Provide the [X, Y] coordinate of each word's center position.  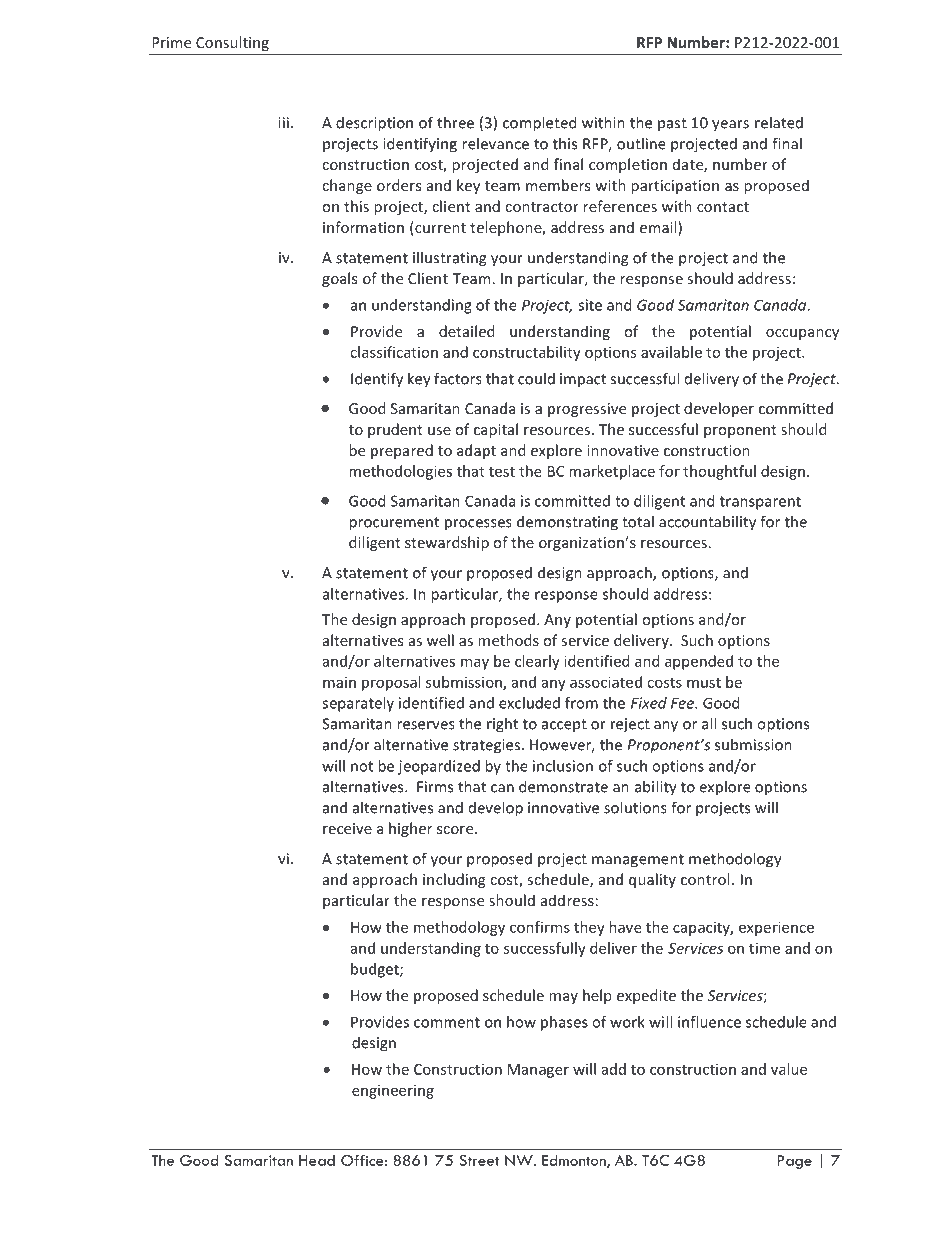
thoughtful [719, 472]
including [454, 880]
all [709, 723]
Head [317, 1160]
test [502, 472]
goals [339, 279]
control [705, 879]
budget [376, 970]
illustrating [449, 259]
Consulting [232, 43]
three [455, 122]
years [730, 126]
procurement [394, 524]
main [339, 682]
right [502, 725]
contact [723, 207]
